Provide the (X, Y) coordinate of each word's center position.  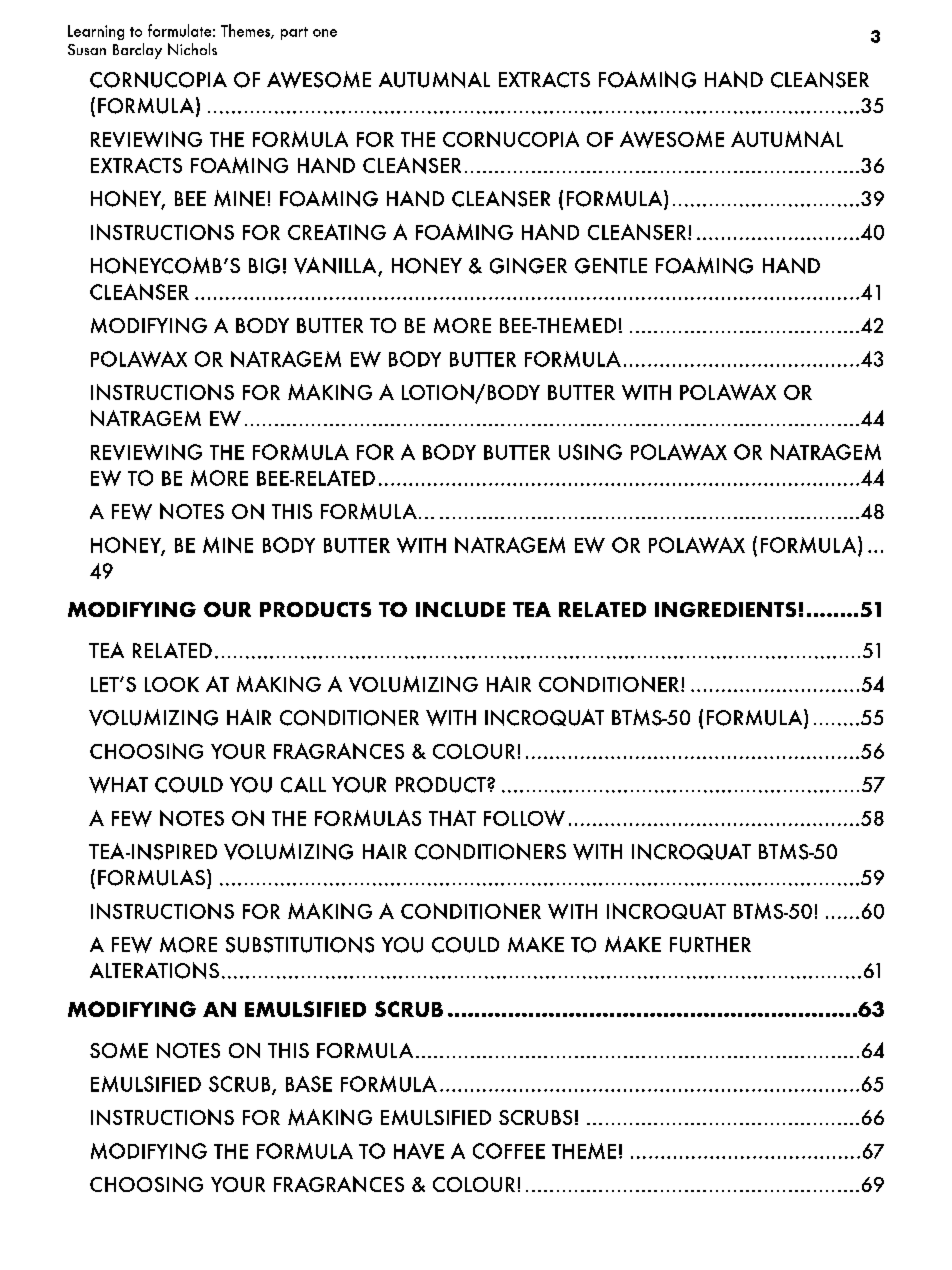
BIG (264, 266)
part (294, 33)
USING (590, 452)
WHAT (118, 785)
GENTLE (611, 266)
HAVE (419, 1151)
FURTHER (710, 945)
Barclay (137, 51)
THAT (452, 818)
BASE (309, 1084)
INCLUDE (460, 609)
